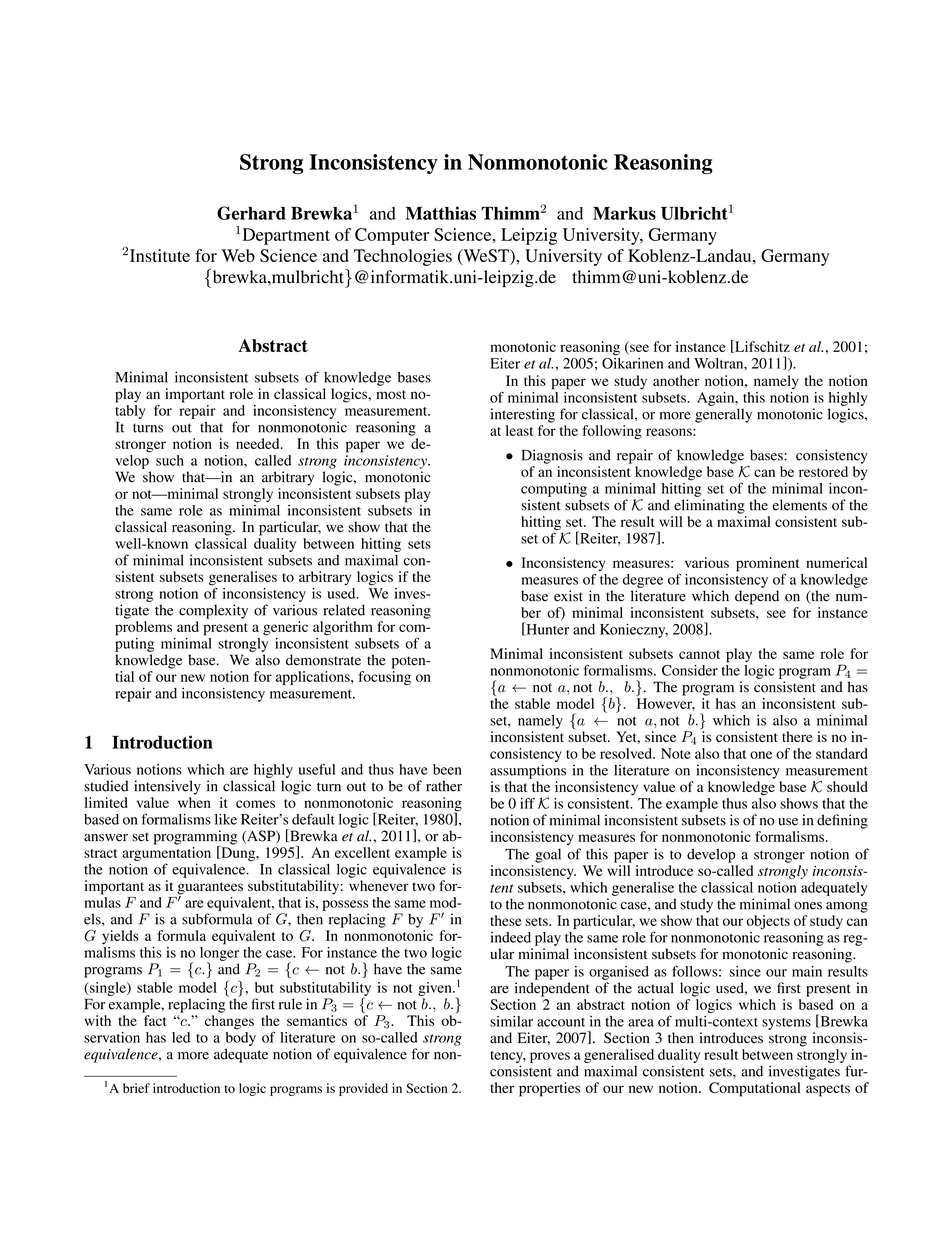 The image size is (952, 1233). What do you see at coordinates (624, 213) in the screenshot?
I see `Markus` at bounding box center [624, 213].
